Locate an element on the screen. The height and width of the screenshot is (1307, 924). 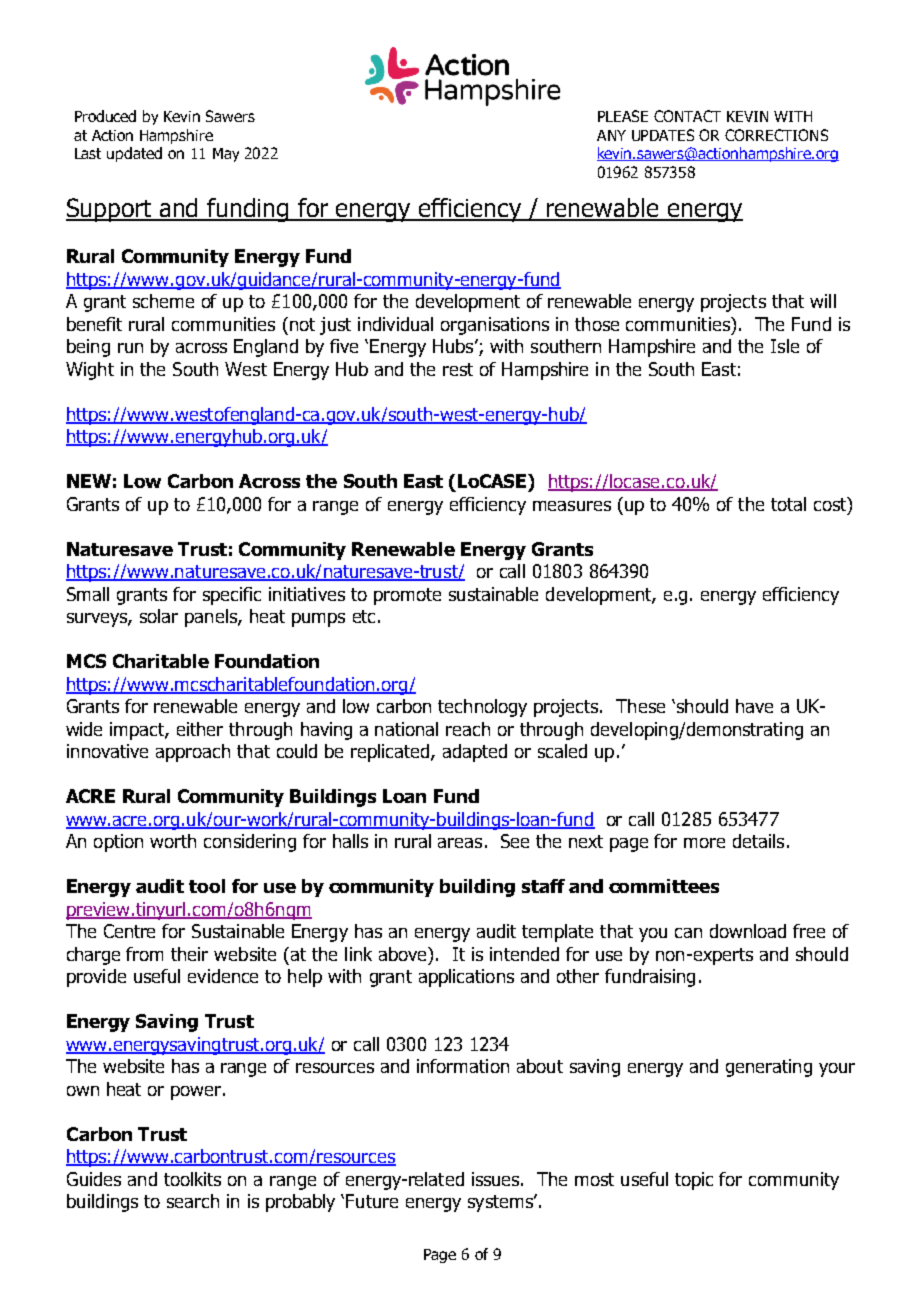
rest is located at coordinates (458, 369).
